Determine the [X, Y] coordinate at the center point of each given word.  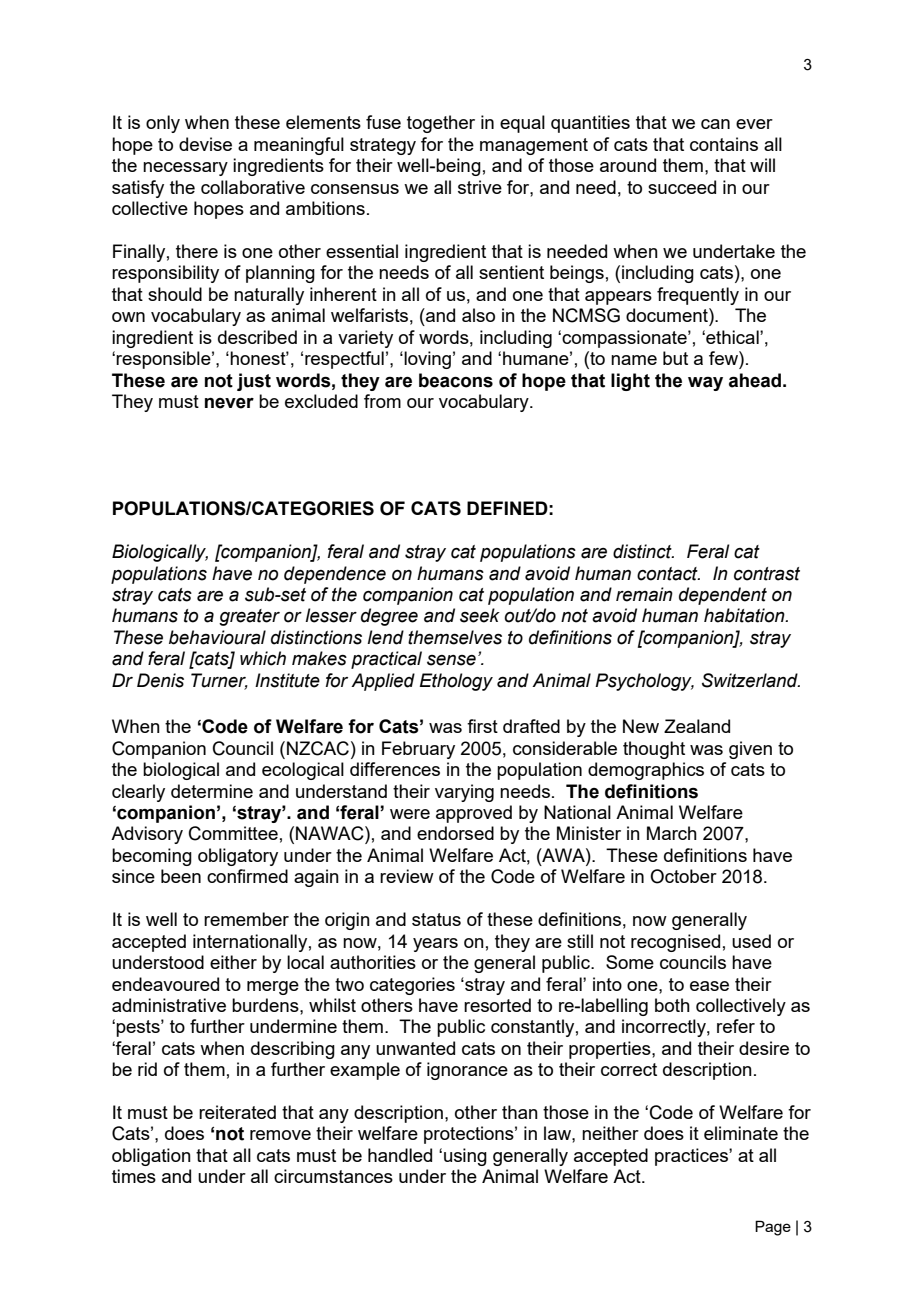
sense [451, 660]
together [441, 124]
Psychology [644, 682]
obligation [151, 1157]
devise [205, 144]
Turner [219, 681]
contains [724, 144]
